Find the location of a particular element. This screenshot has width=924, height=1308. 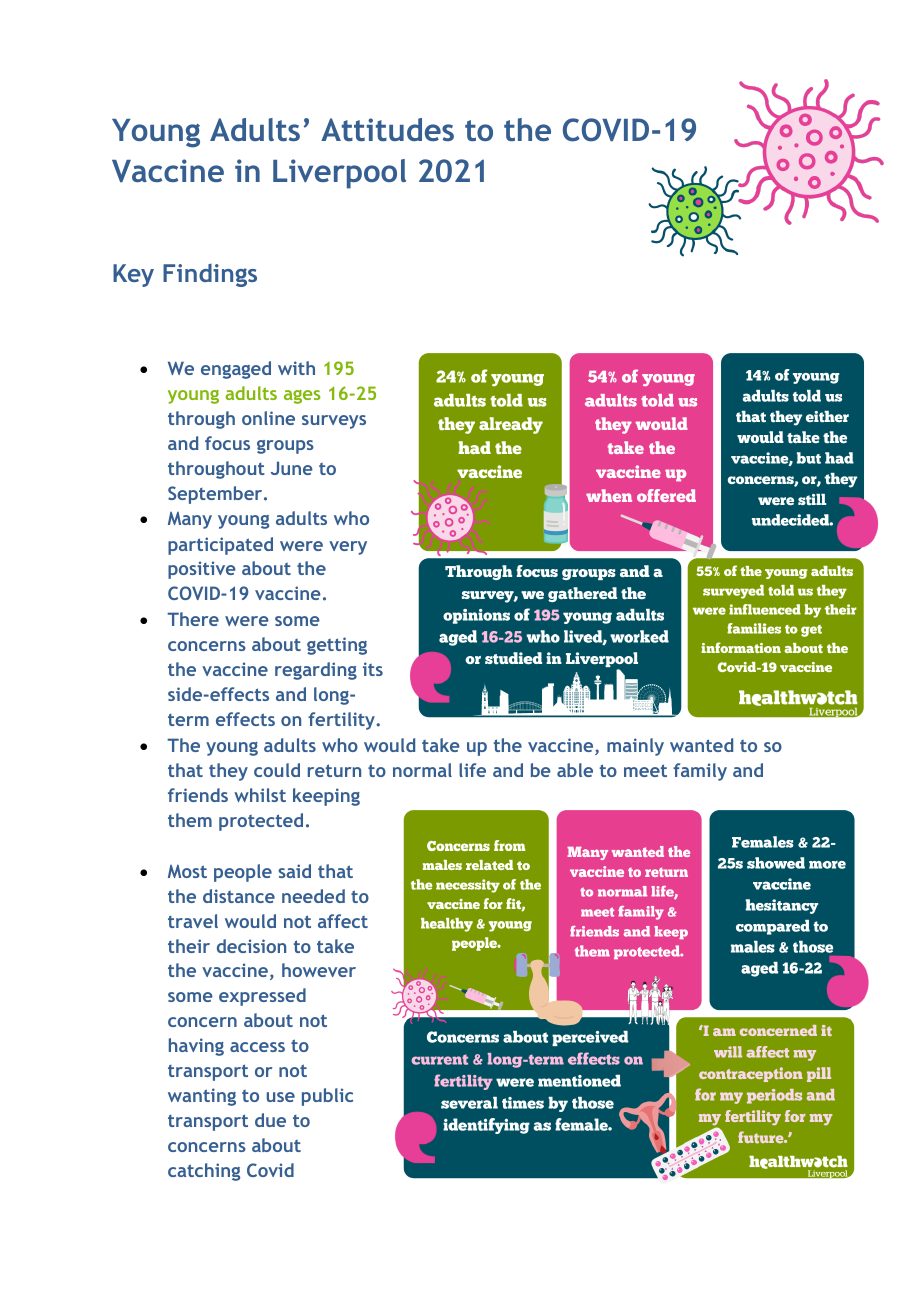

its is located at coordinates (373, 669).
